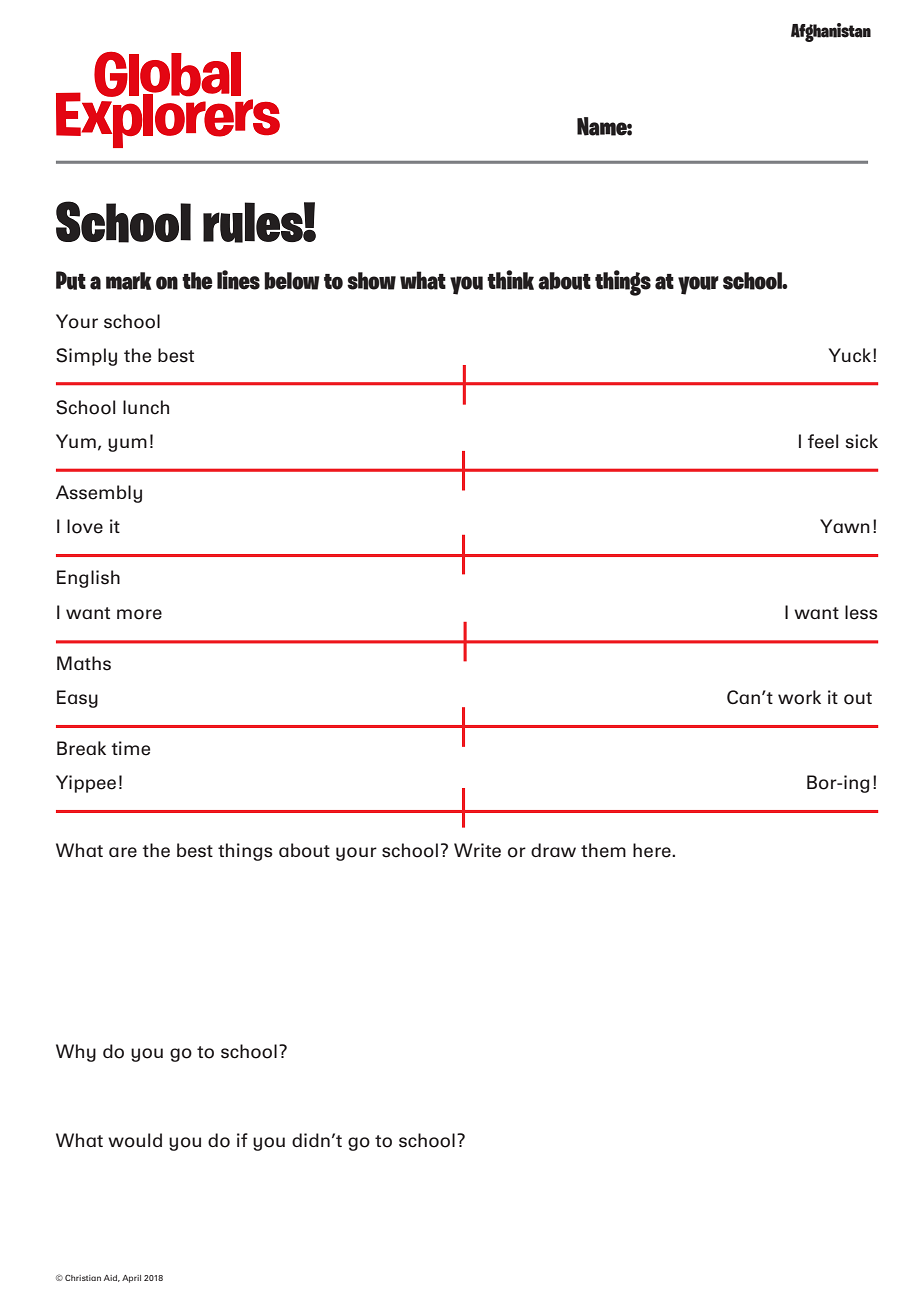  What do you see at coordinates (123, 852) in the document?
I see `are` at bounding box center [123, 852].
